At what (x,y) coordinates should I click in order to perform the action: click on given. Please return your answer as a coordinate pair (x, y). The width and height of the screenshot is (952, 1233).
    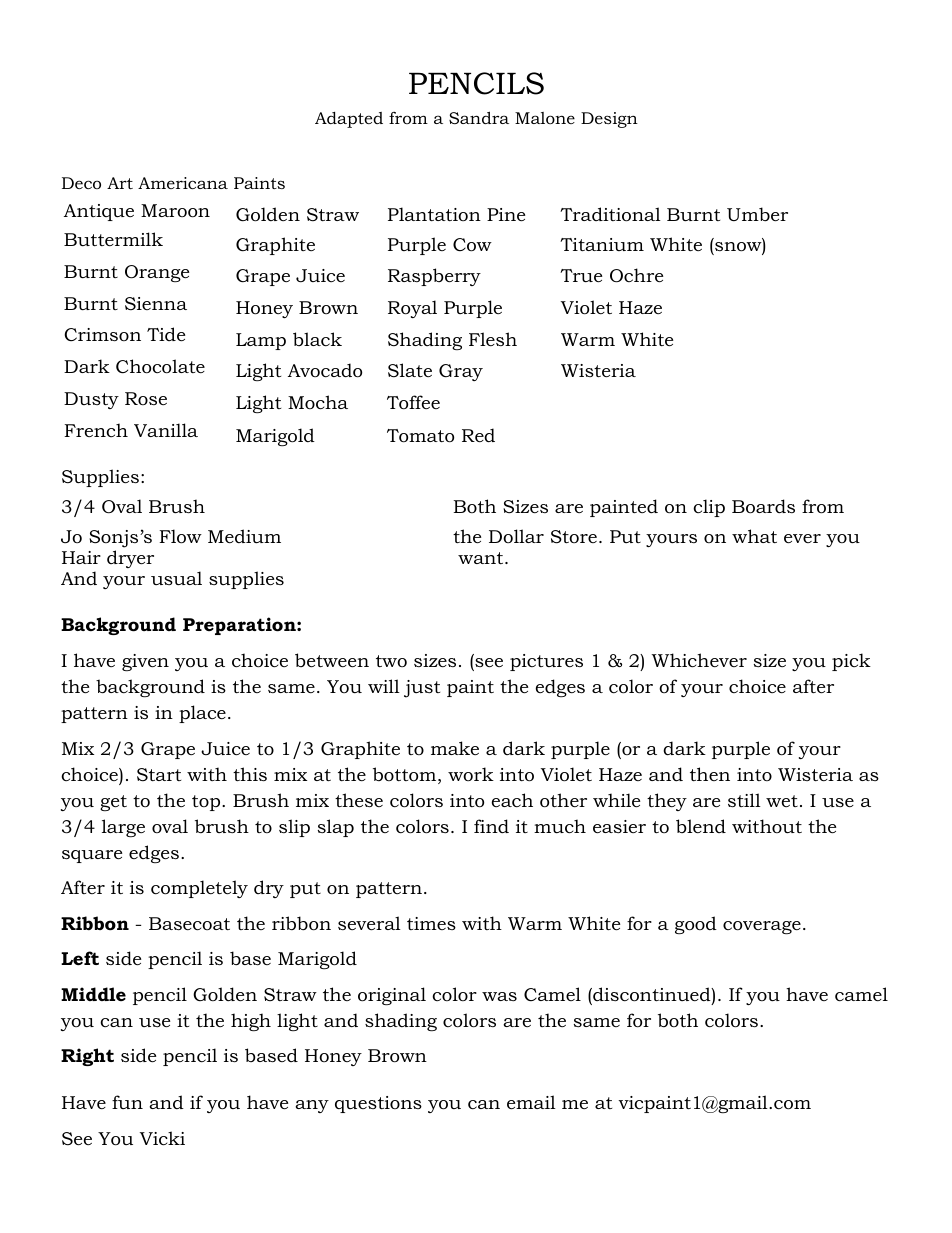
    Looking at the image, I should click on (145, 662).
